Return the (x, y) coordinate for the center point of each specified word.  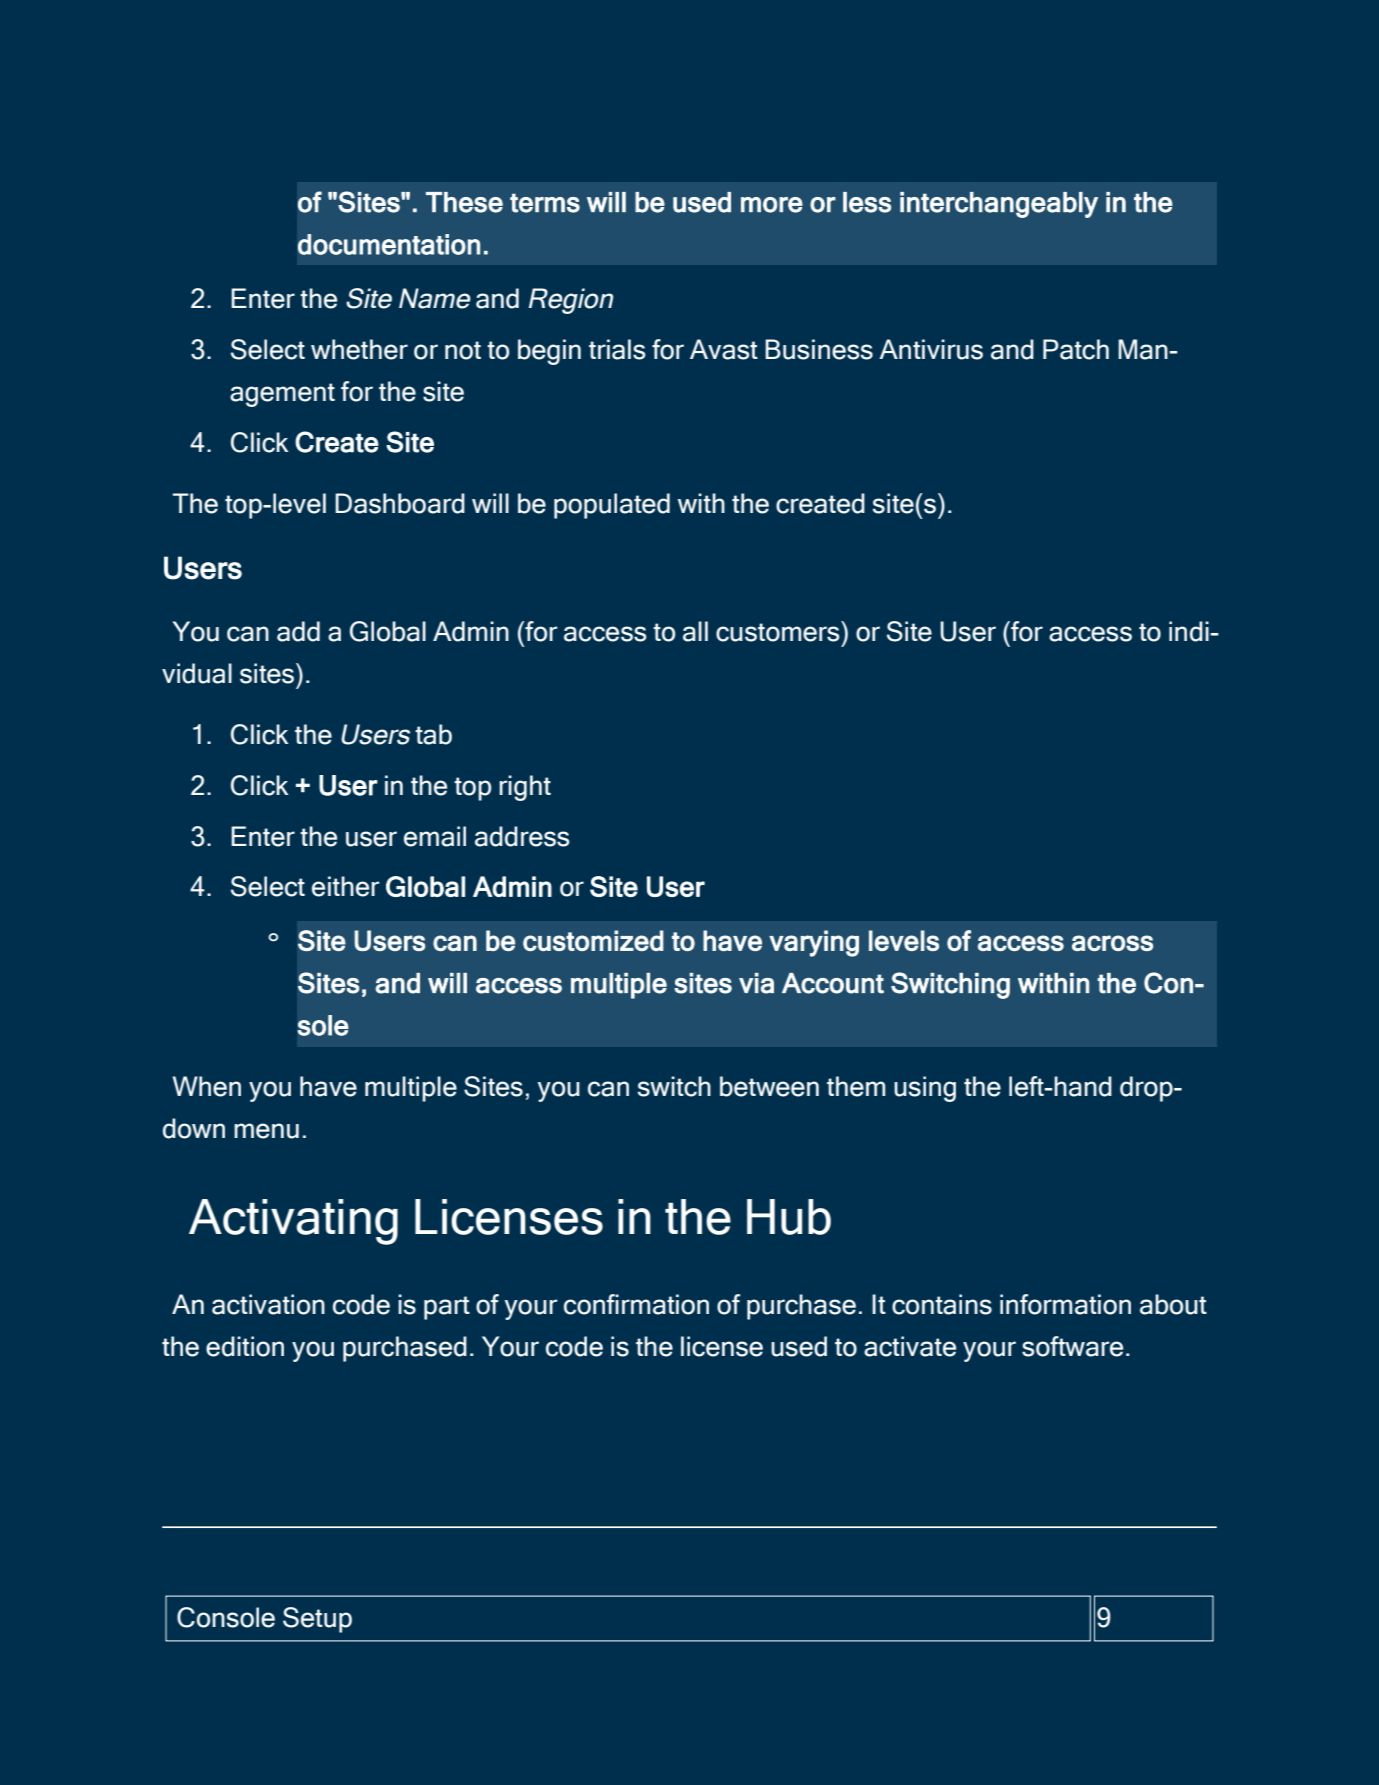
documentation (389, 244)
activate (910, 1346)
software (1072, 1346)
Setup (317, 1620)
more (772, 205)
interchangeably (999, 205)
